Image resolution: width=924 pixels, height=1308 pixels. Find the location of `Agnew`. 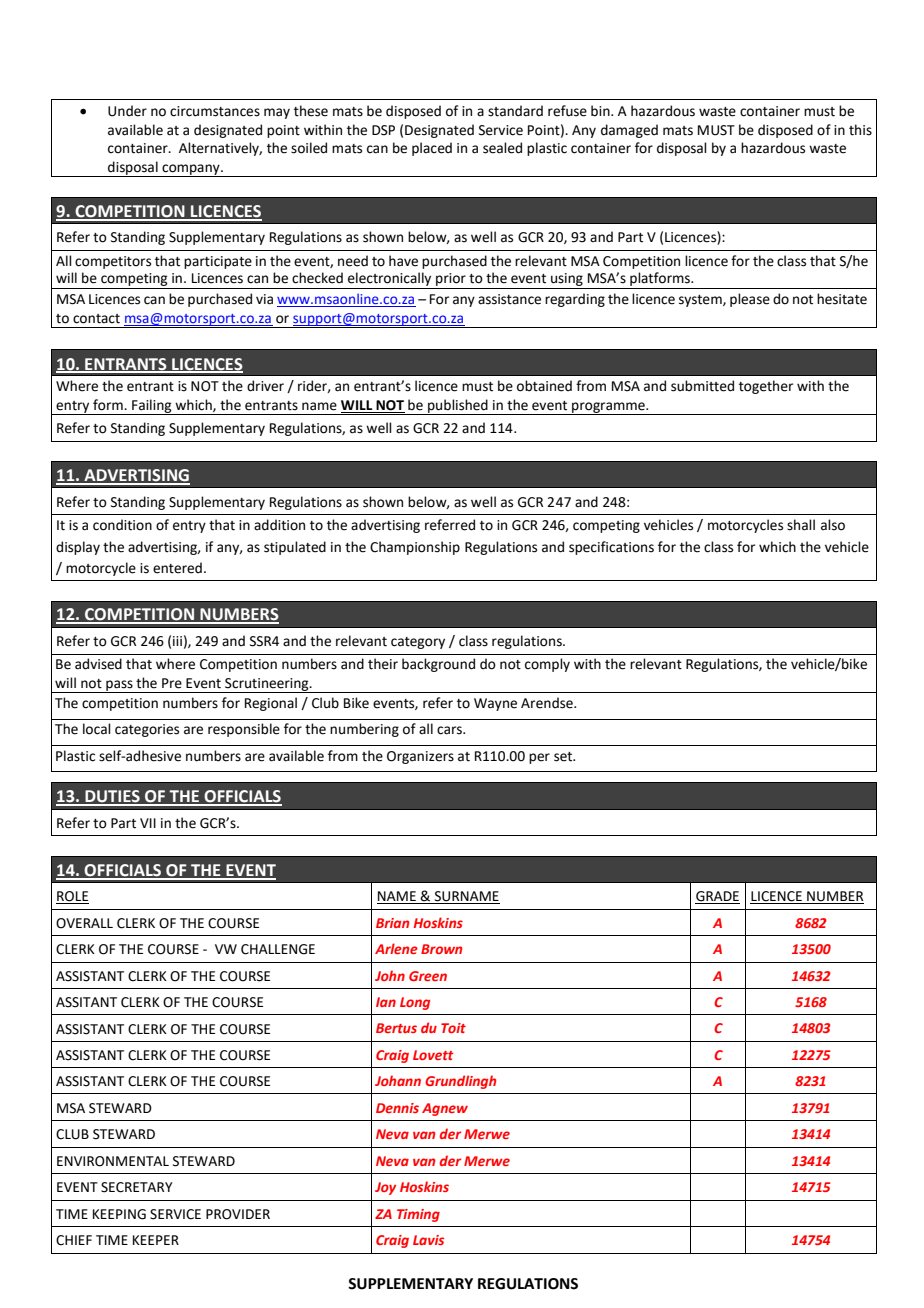

Agnew is located at coordinates (445, 1109).
